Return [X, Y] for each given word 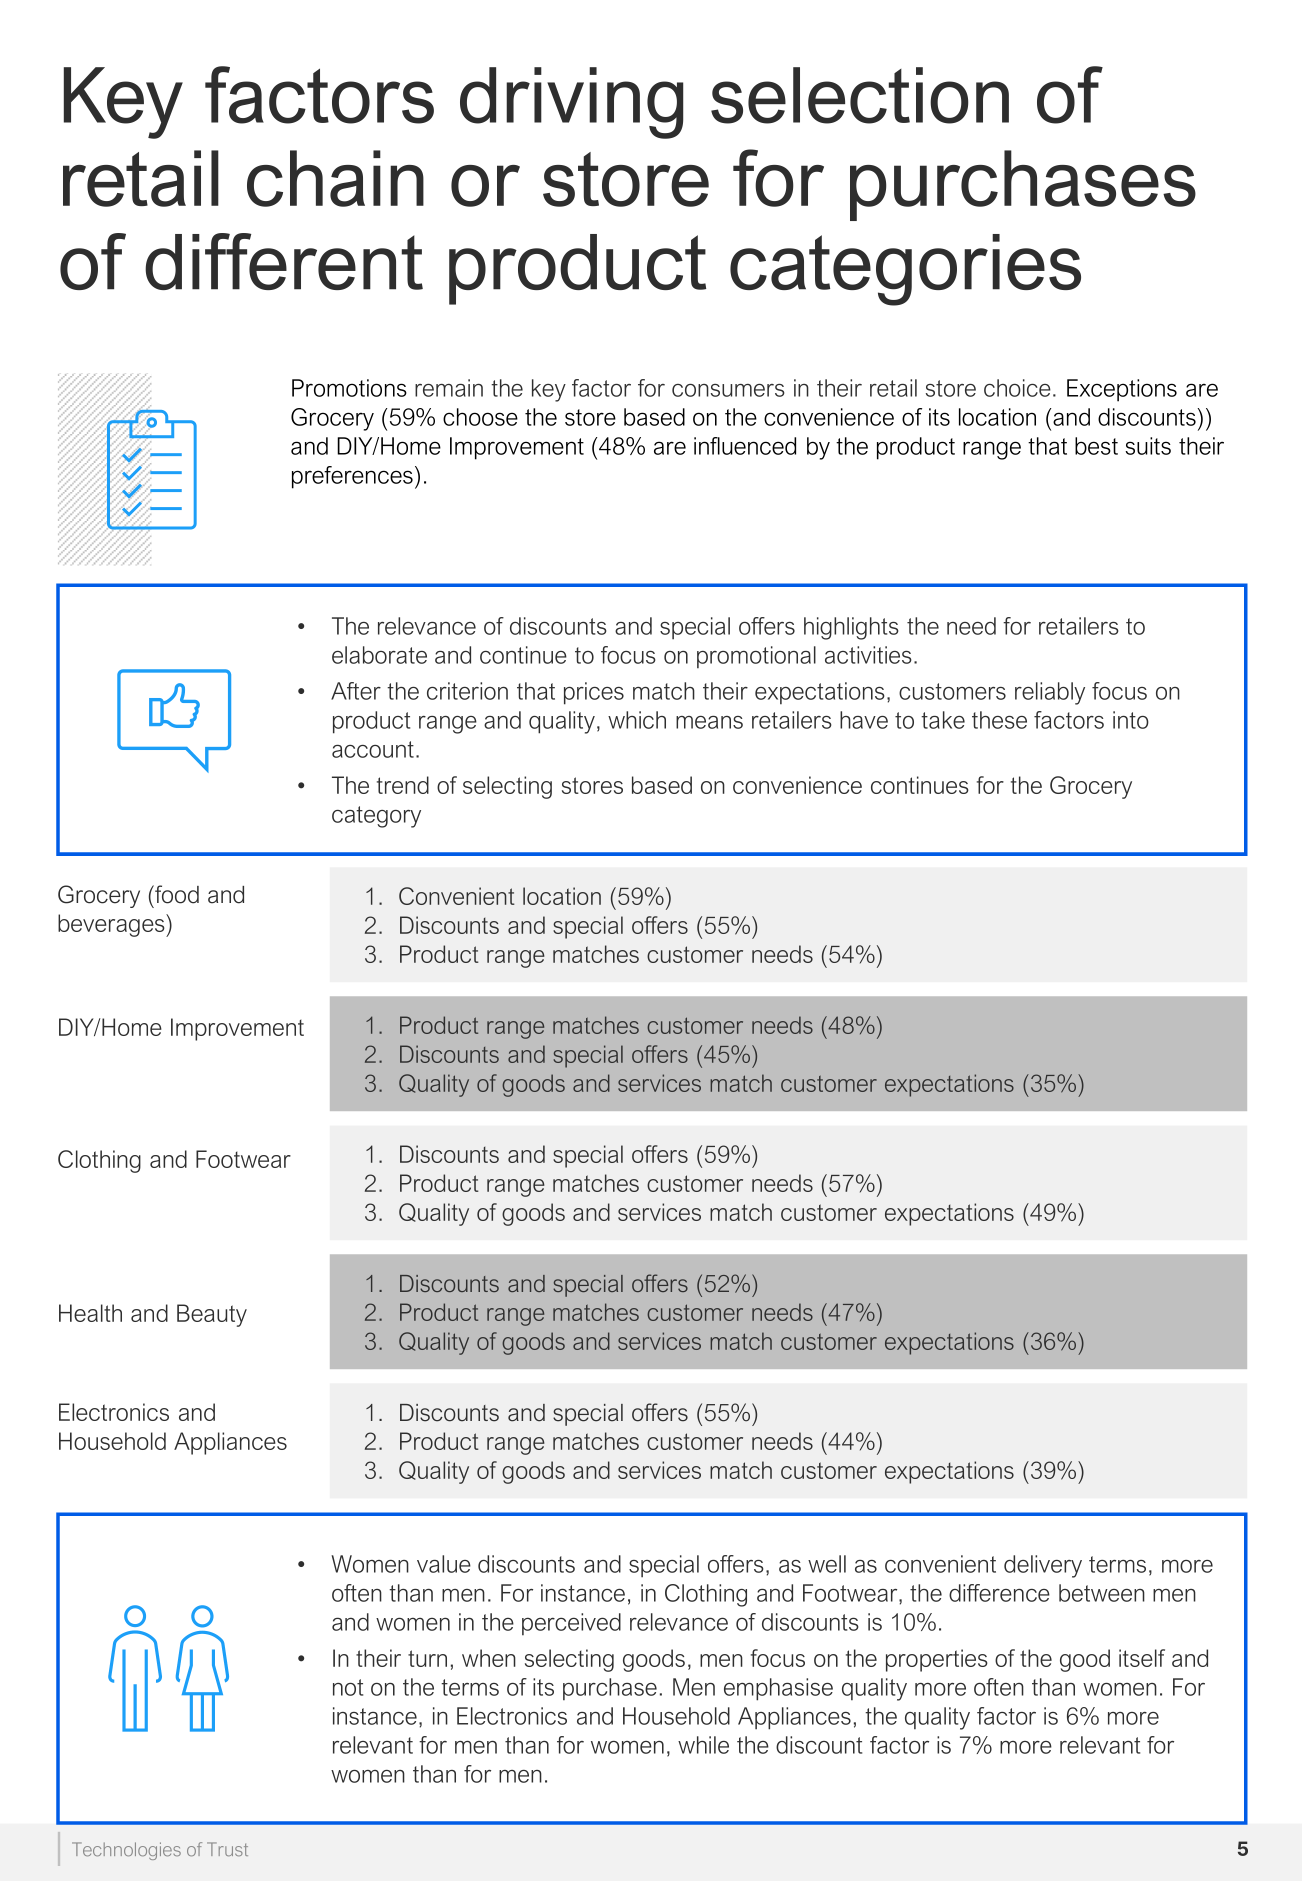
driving [571, 103]
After [356, 691]
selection [860, 95]
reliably [1050, 693]
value [444, 1564]
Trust [227, 1849]
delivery [1043, 1566]
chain [335, 178]
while [703, 1745]
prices [594, 693]
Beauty [212, 1315]
